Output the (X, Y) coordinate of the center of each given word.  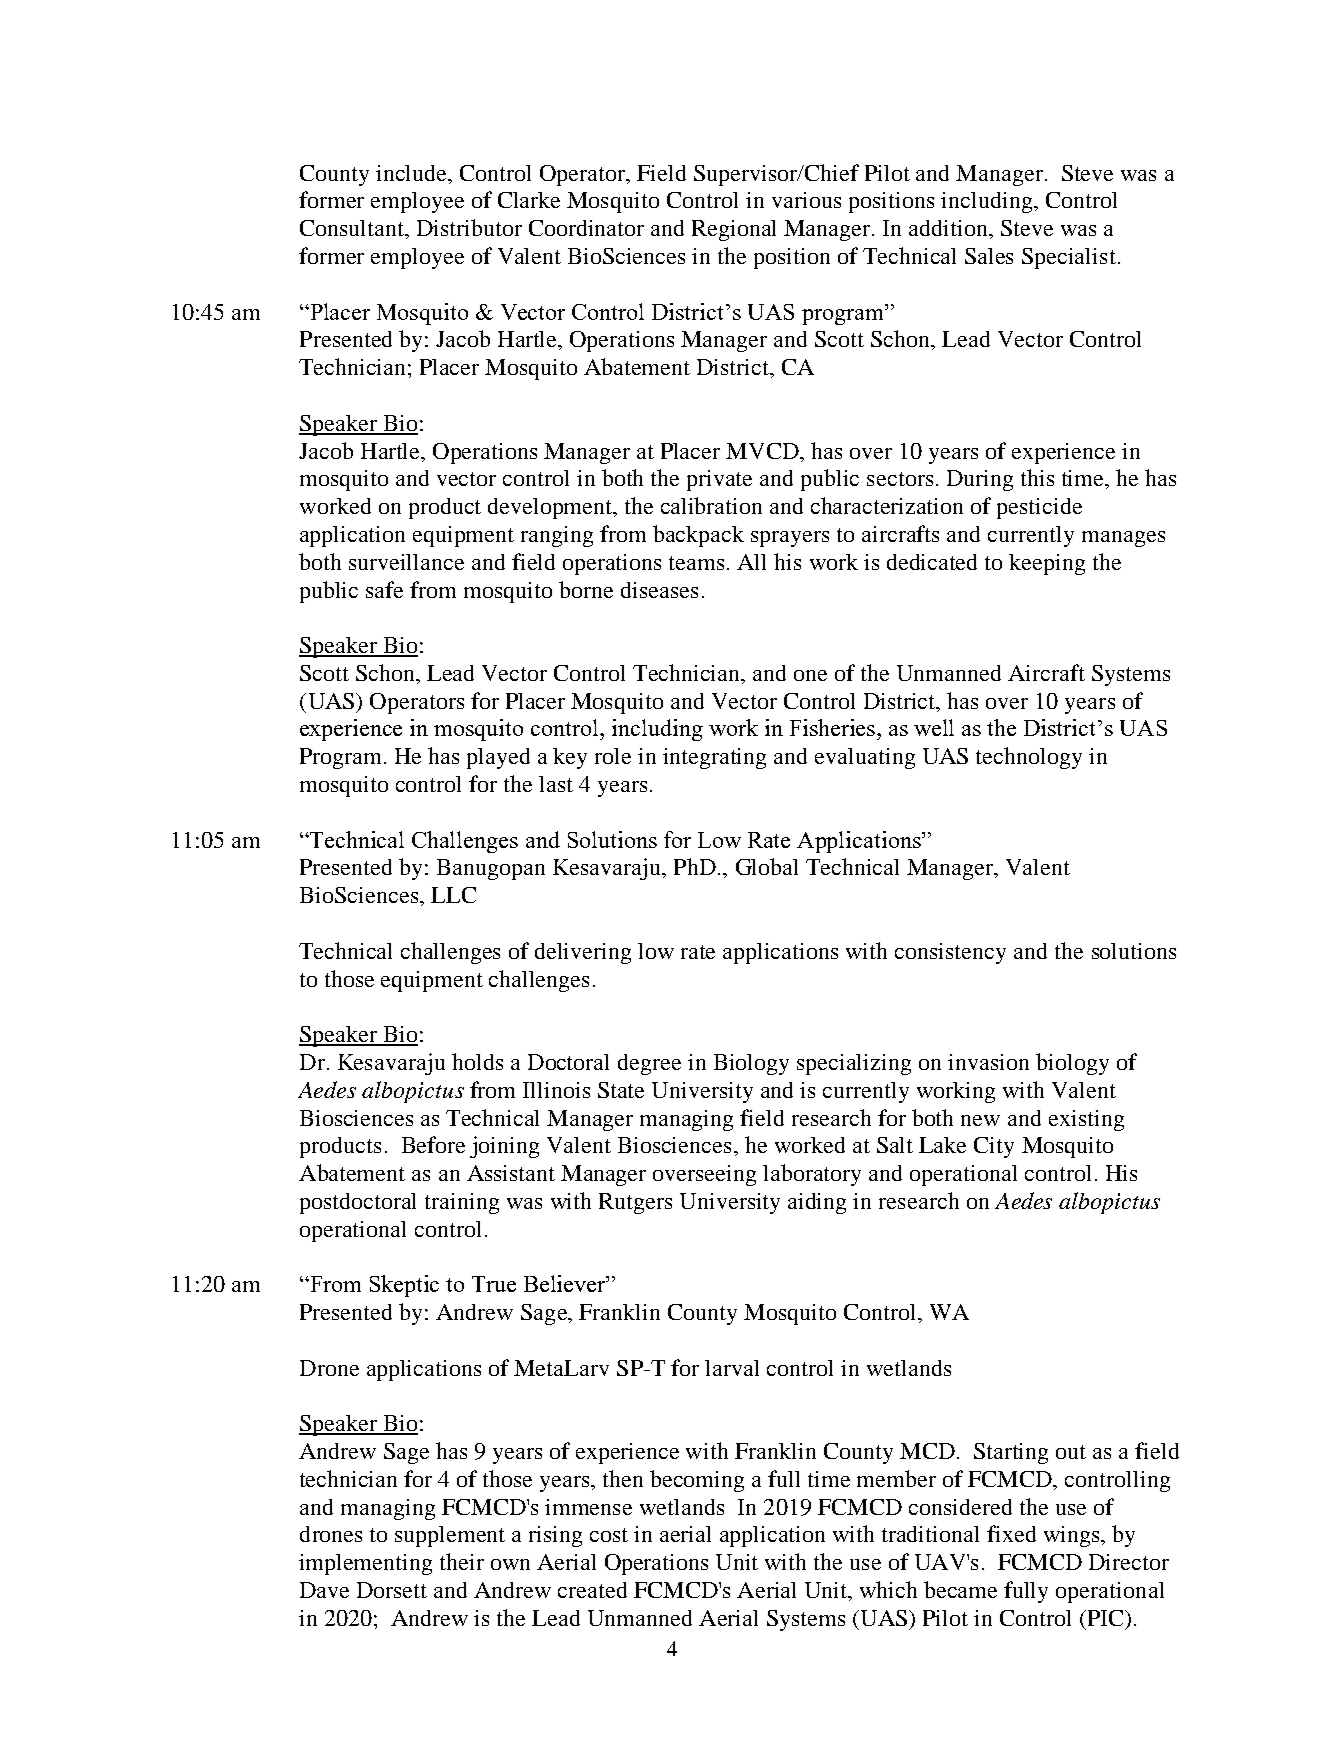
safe (384, 589)
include (413, 173)
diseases (659, 590)
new (980, 1120)
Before (433, 1144)
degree (649, 1064)
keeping (1047, 564)
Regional (734, 230)
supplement (450, 1536)
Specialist (1069, 258)
